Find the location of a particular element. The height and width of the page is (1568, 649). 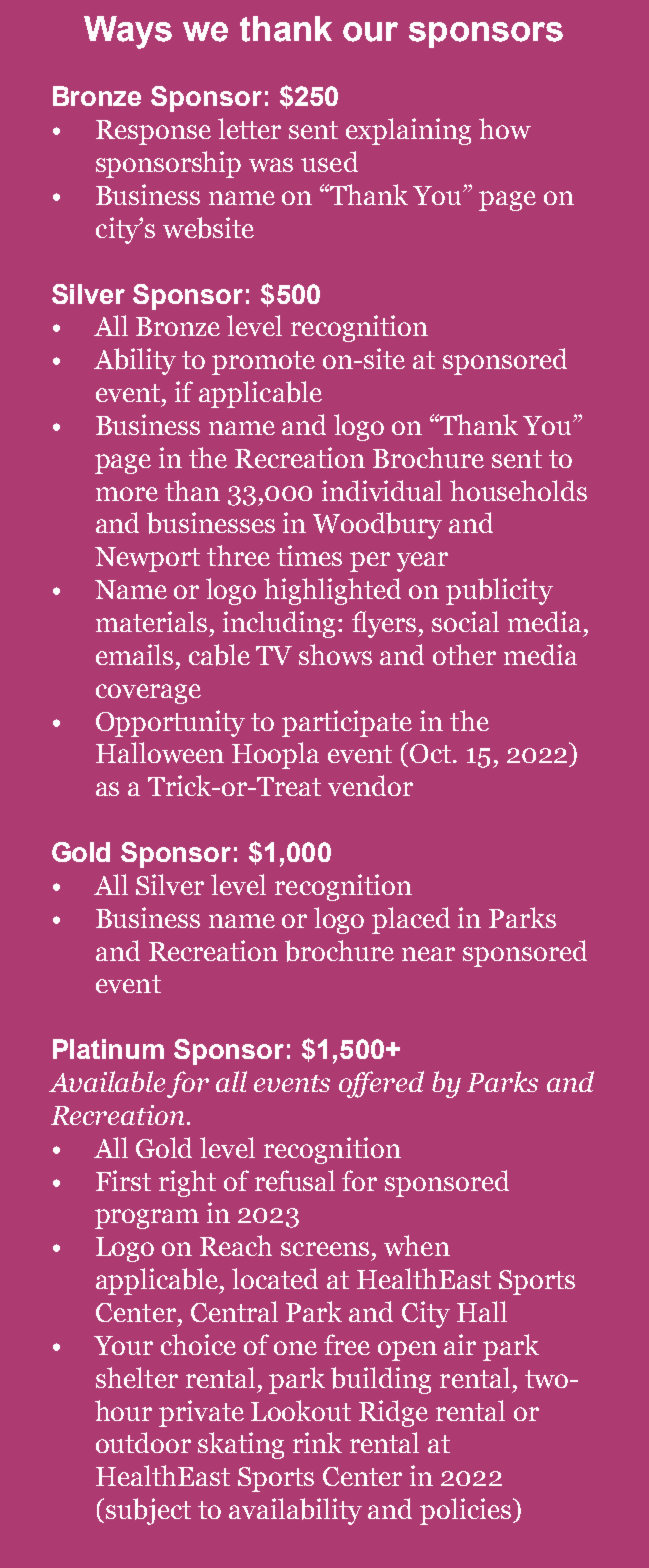

explaining is located at coordinates (408, 131).
